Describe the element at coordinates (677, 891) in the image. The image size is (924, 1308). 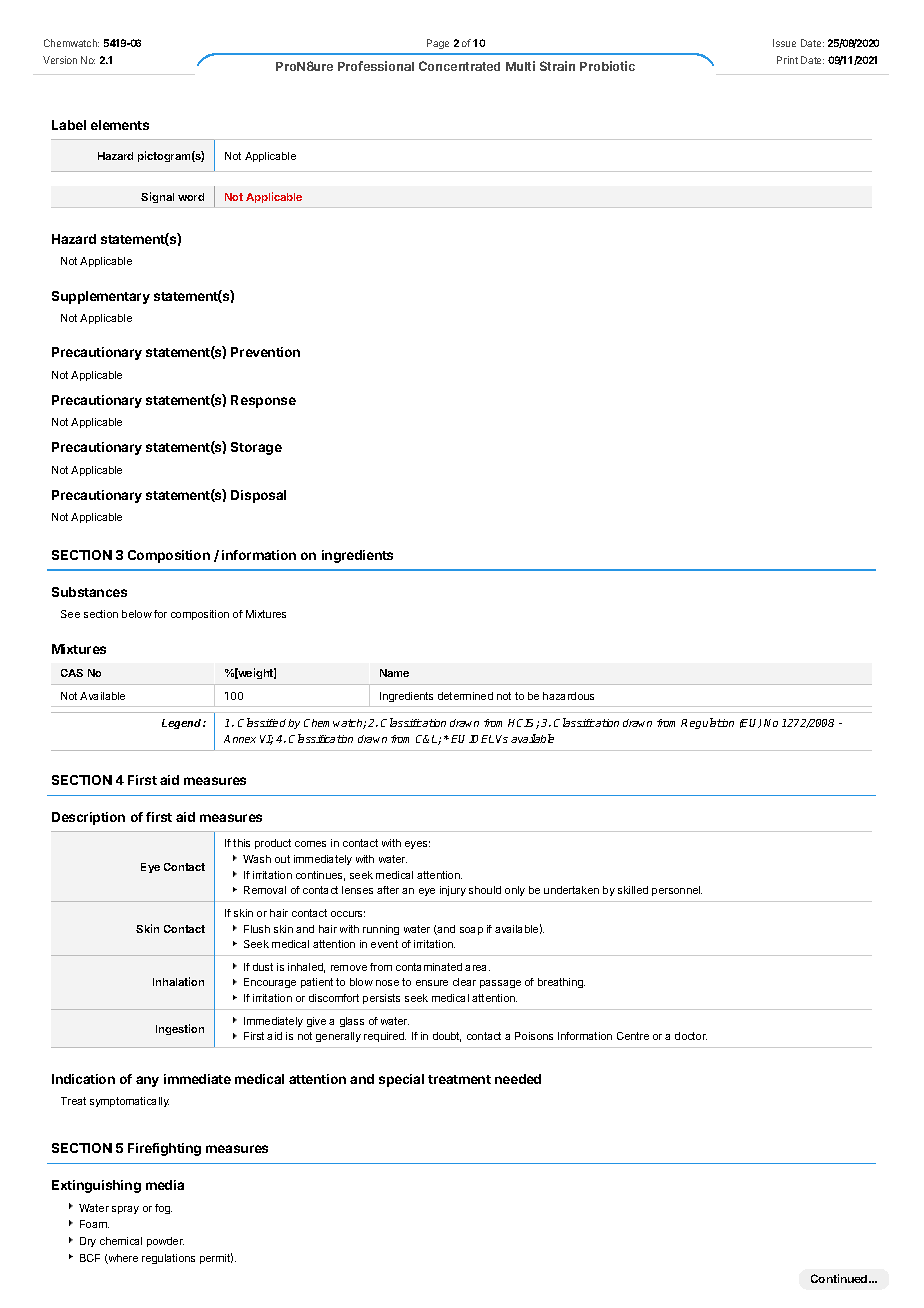
I see `personnel` at that location.
